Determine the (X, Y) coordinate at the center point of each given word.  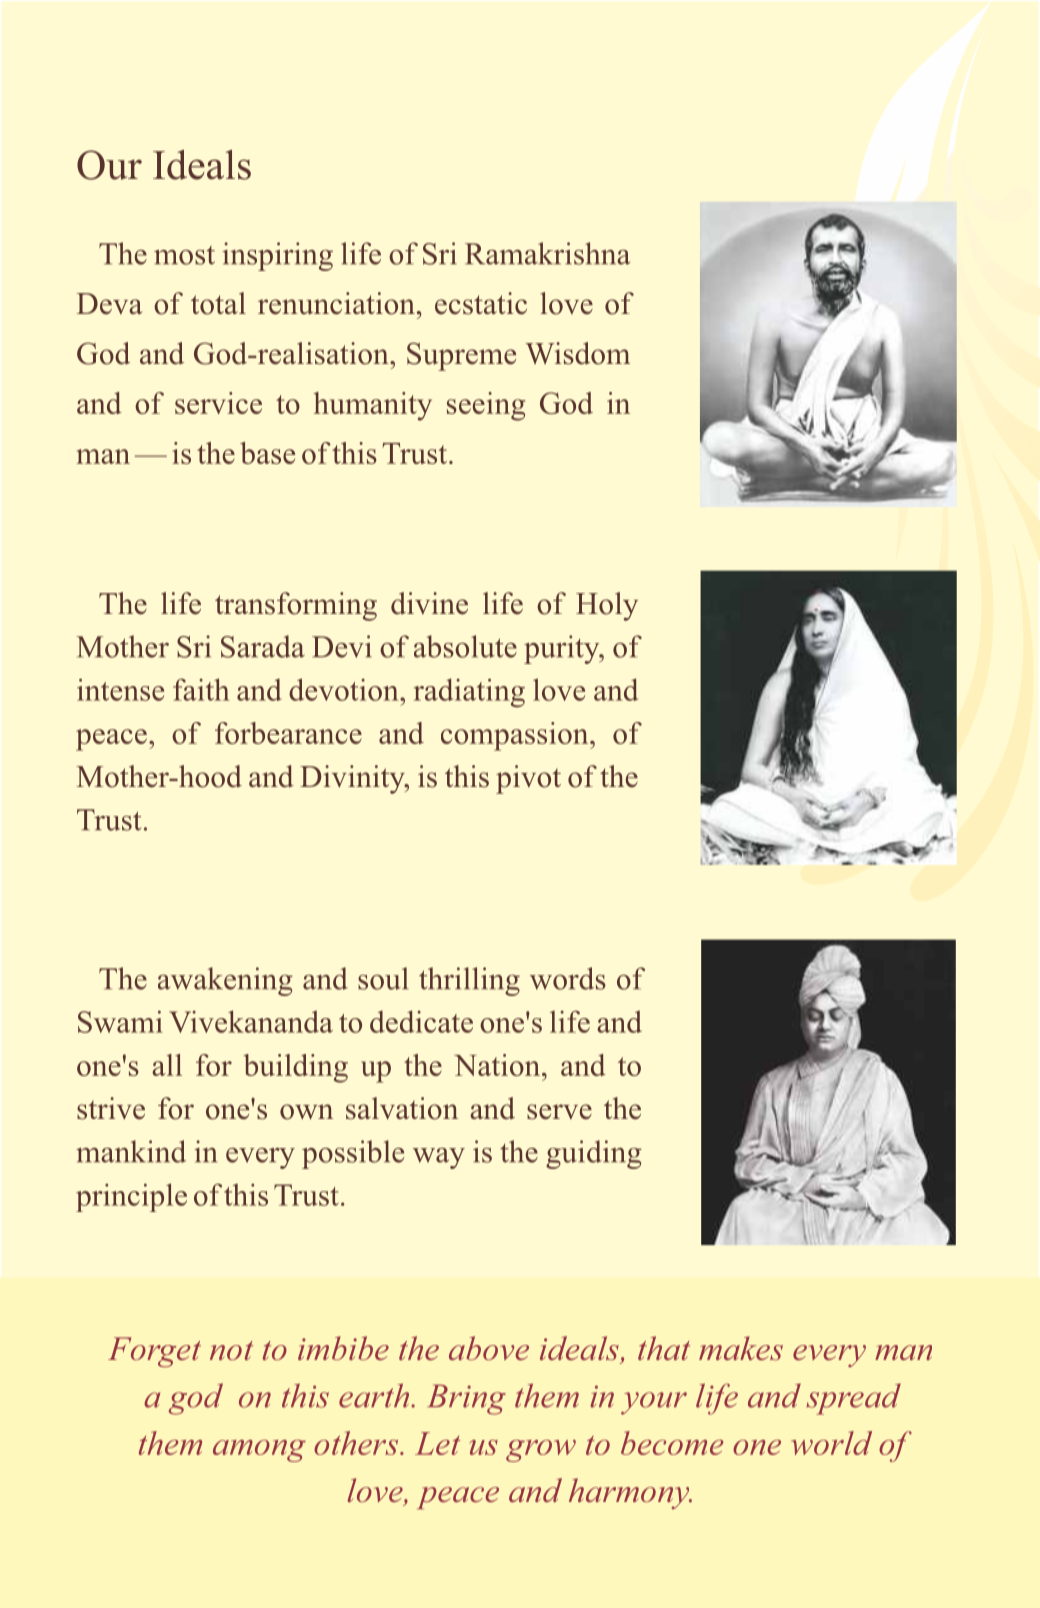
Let (437, 1443)
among (259, 1451)
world (831, 1443)
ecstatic (481, 303)
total (218, 303)
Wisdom (577, 353)
